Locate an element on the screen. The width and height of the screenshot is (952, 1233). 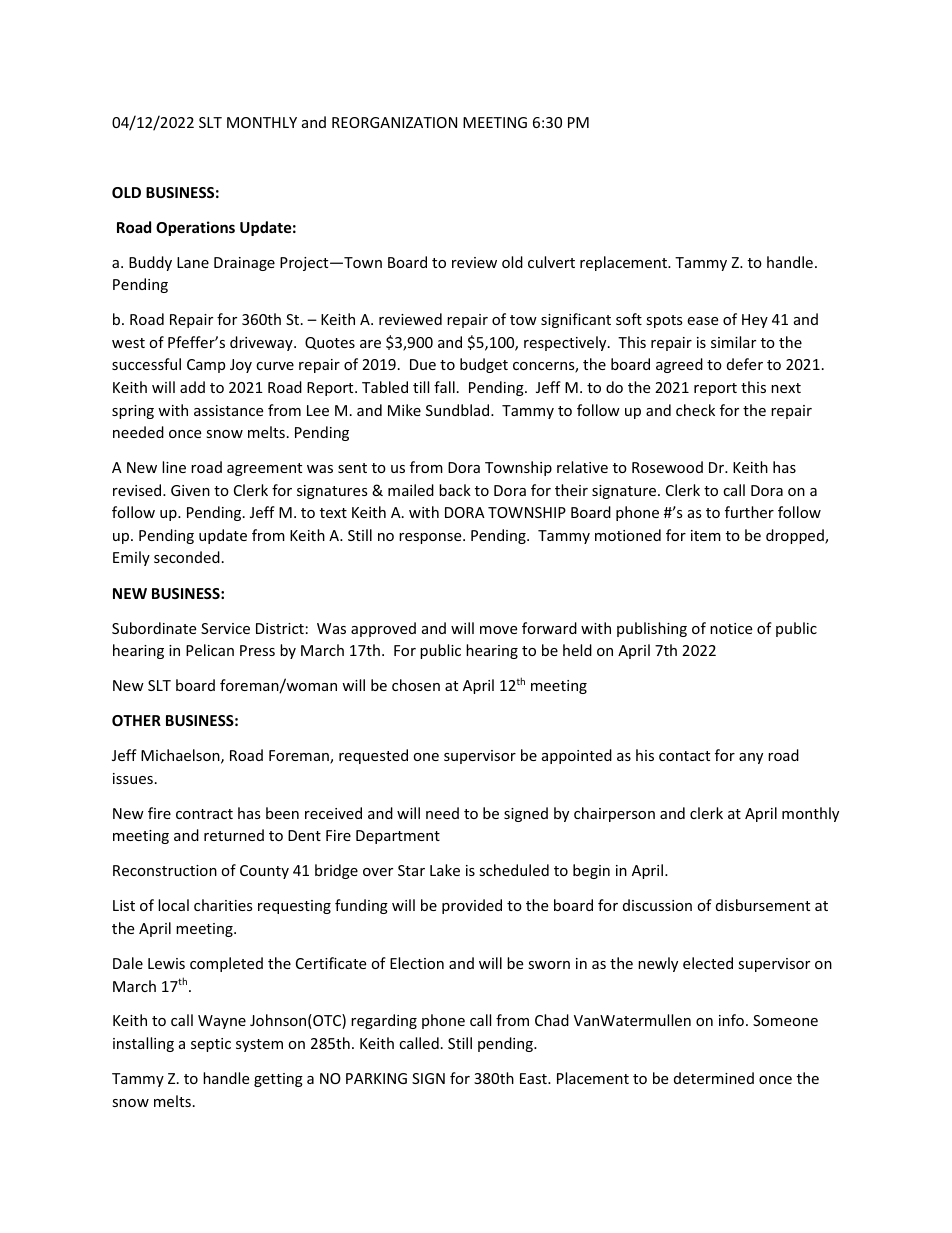
contact is located at coordinates (684, 756).
